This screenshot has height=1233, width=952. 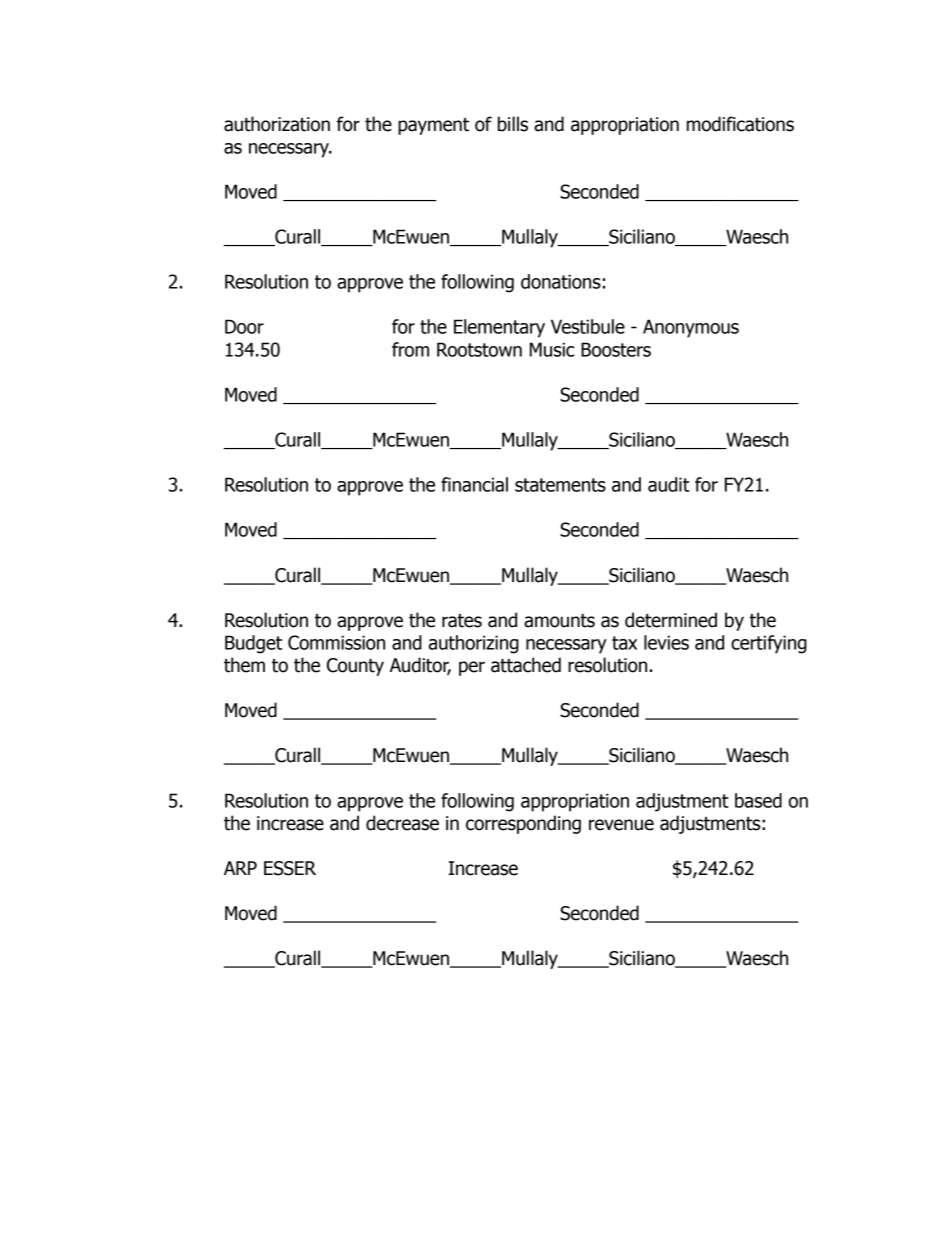 What do you see at coordinates (560, 485) in the screenshot?
I see `statements` at bounding box center [560, 485].
